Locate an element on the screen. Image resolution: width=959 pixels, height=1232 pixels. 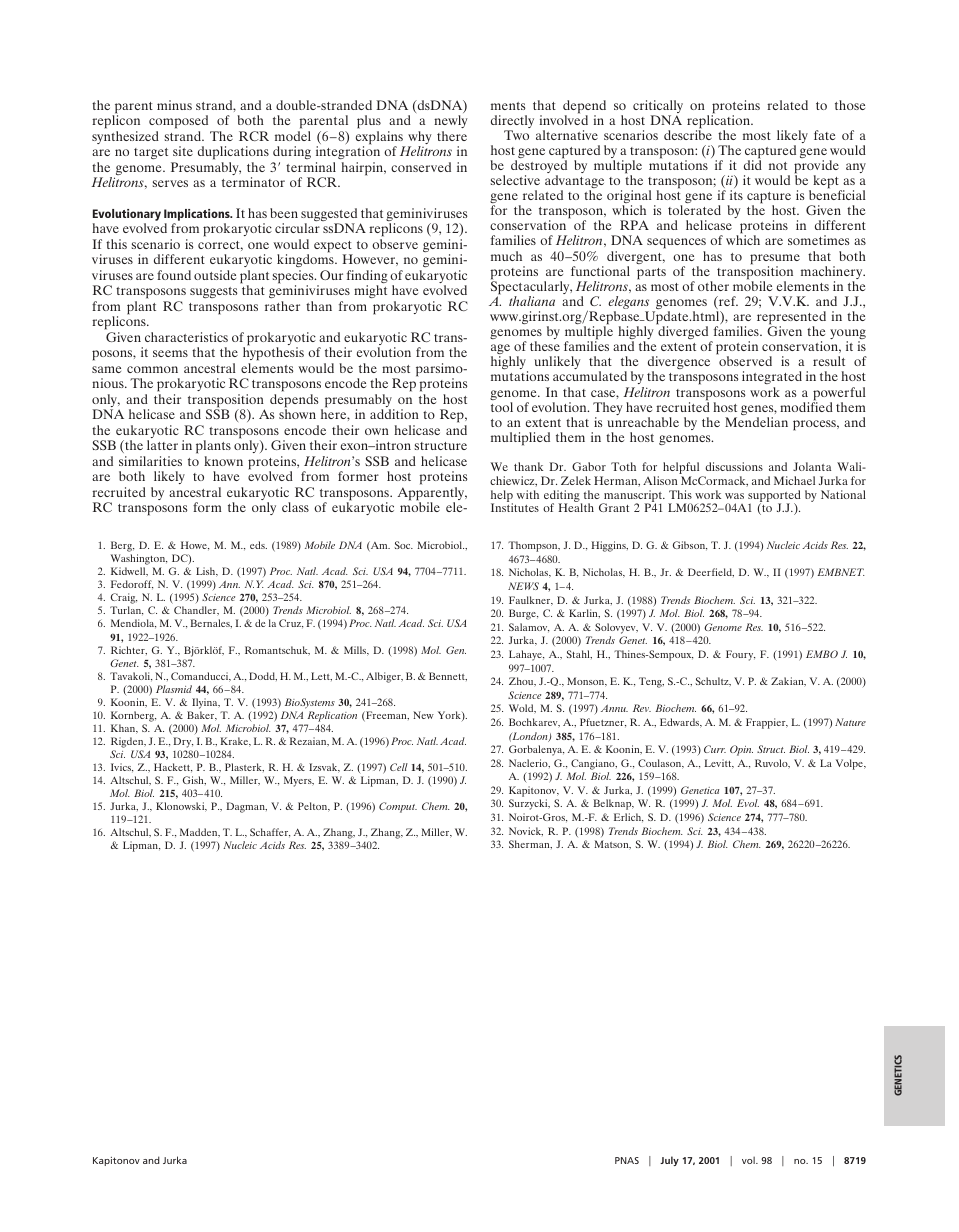
tool is located at coordinates (502, 407).
